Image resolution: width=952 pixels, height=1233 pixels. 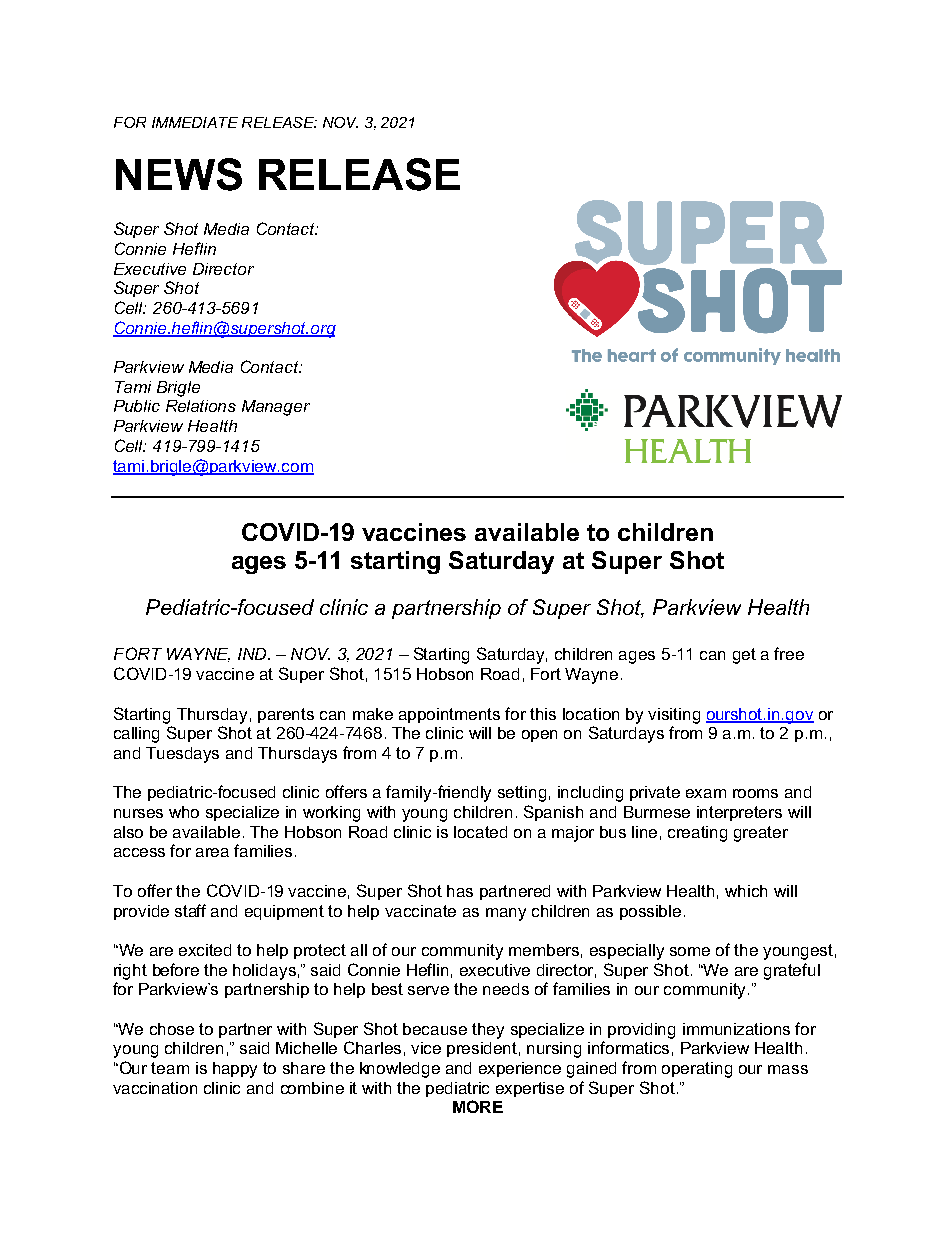 I want to click on get, so click(x=744, y=656).
